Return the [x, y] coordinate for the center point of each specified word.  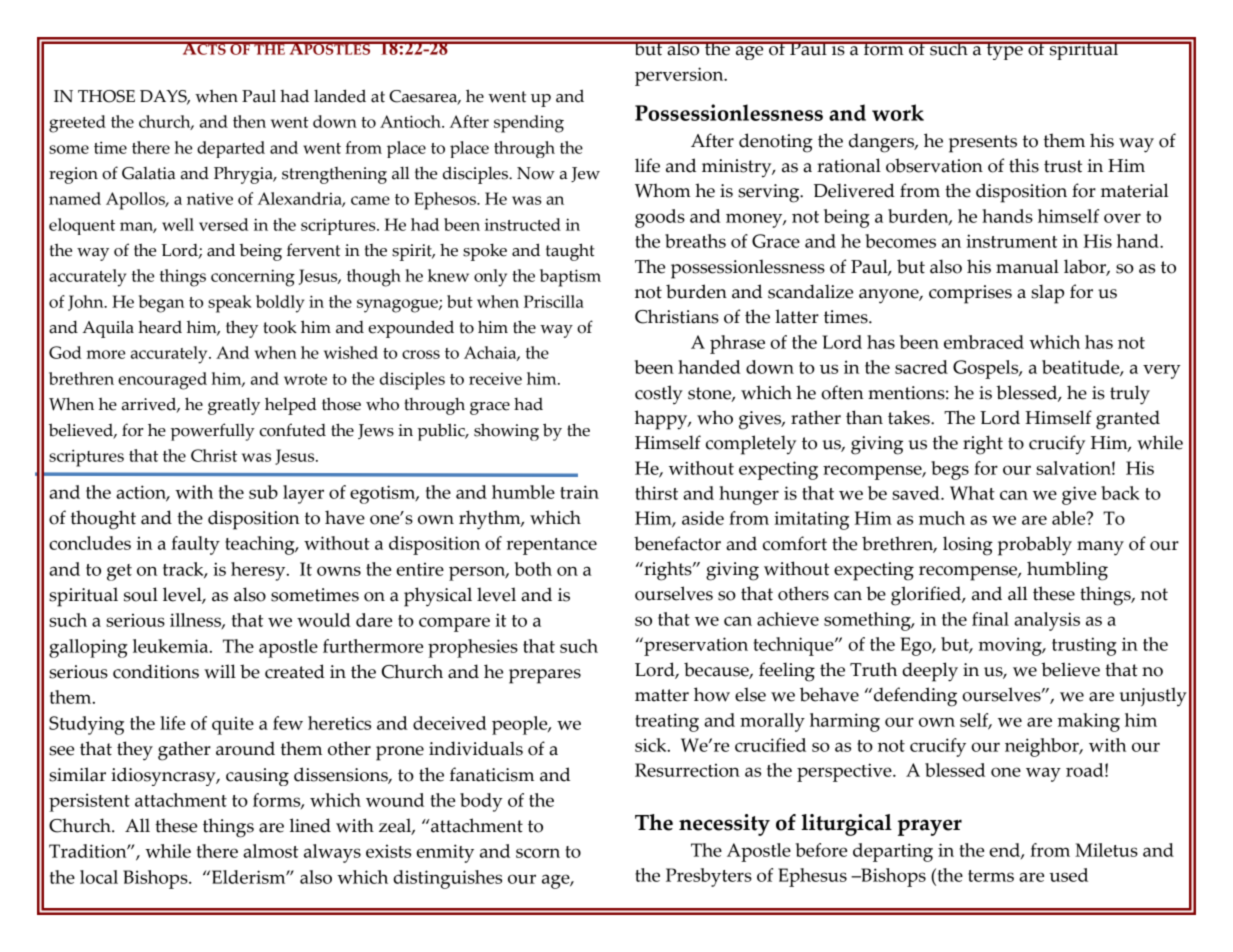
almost [270, 851]
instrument [1011, 241]
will [220, 671]
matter [662, 695]
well [178, 224]
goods [660, 218]
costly [659, 394]
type [1004, 50]
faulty [195, 545]
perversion [680, 76]
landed [340, 96]
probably [1035, 546]
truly [1130, 395]
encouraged [162, 381]
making [1088, 722]
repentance [551, 546]
